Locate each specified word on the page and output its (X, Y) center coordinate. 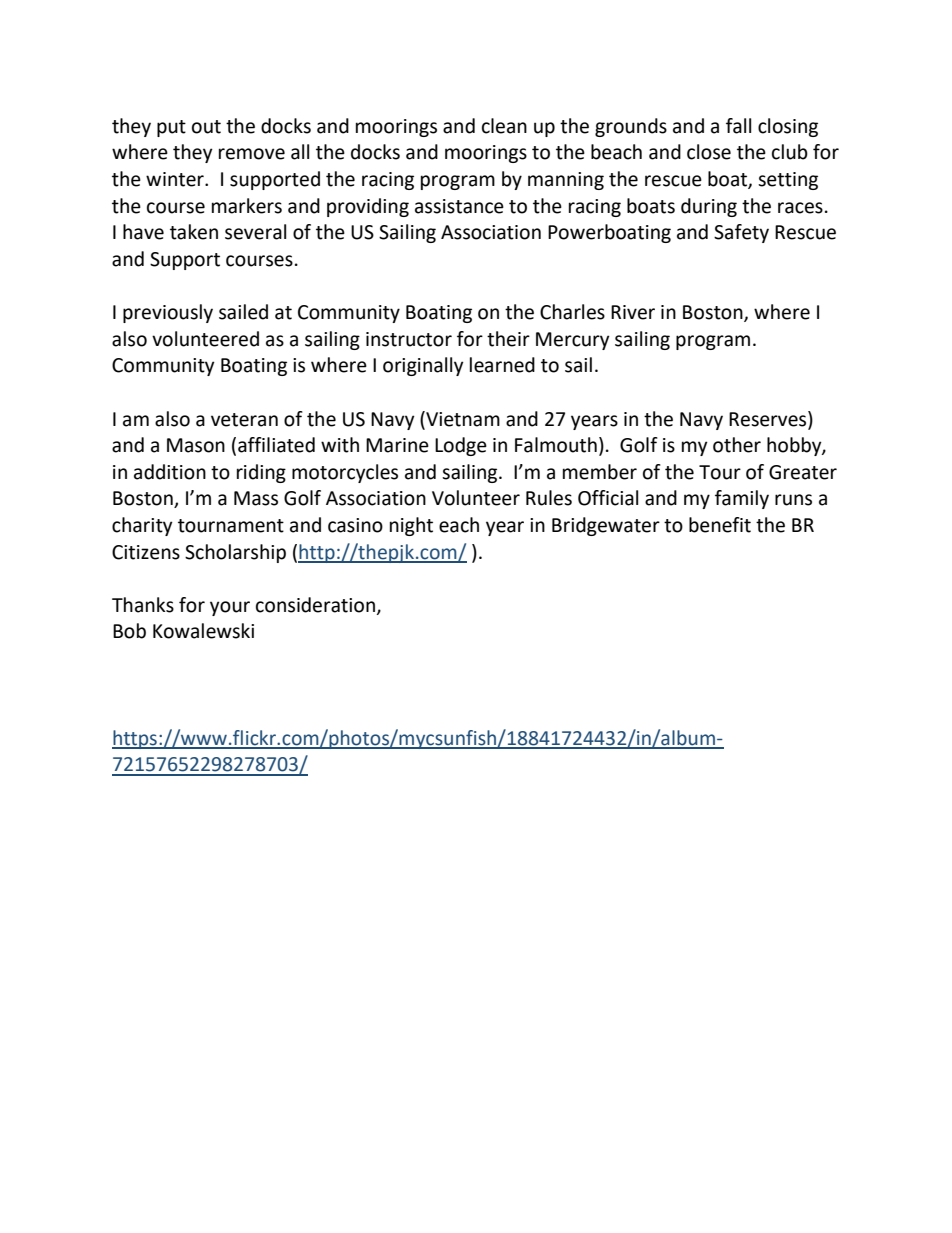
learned (502, 365)
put (171, 128)
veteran (244, 420)
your (230, 608)
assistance (459, 206)
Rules (549, 498)
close (709, 152)
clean (504, 126)
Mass (256, 498)
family (742, 499)
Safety (741, 233)
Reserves (769, 419)
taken (194, 232)
